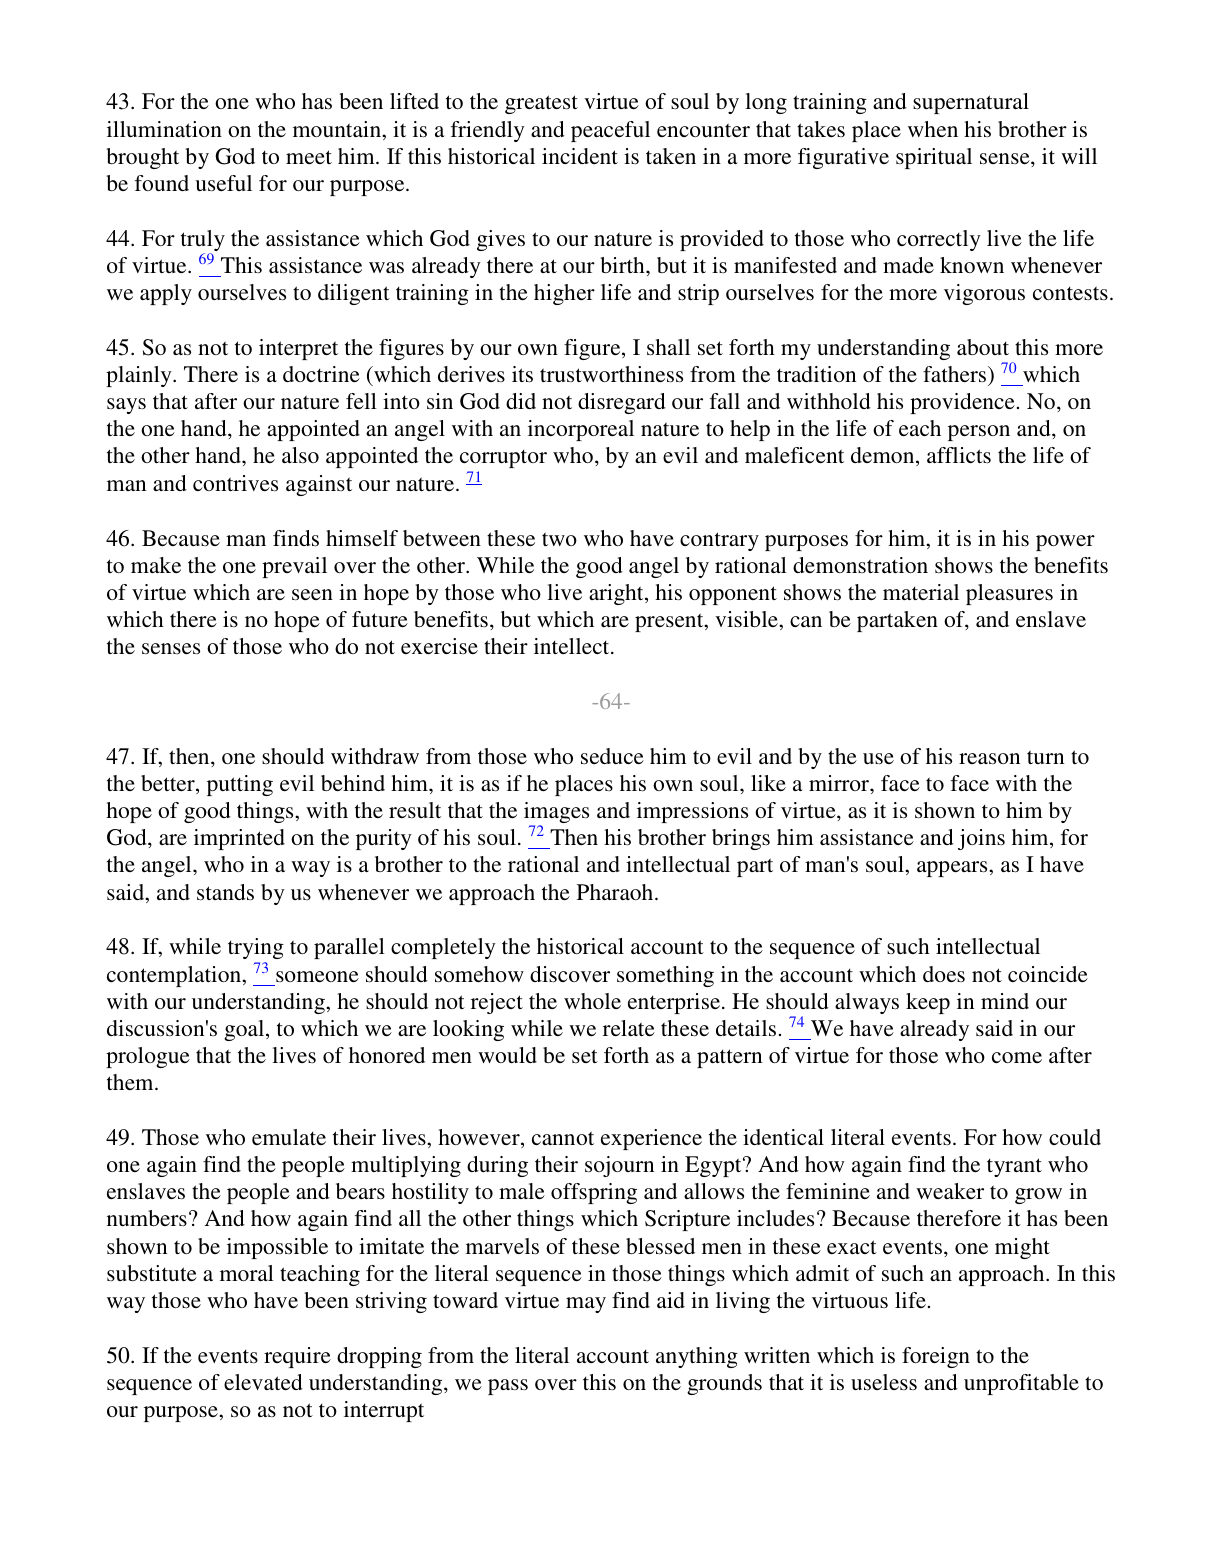 This screenshot has height=1560, width=1205. Describe the element at coordinates (610, 131) in the screenshot. I see `peaceful` at that location.
